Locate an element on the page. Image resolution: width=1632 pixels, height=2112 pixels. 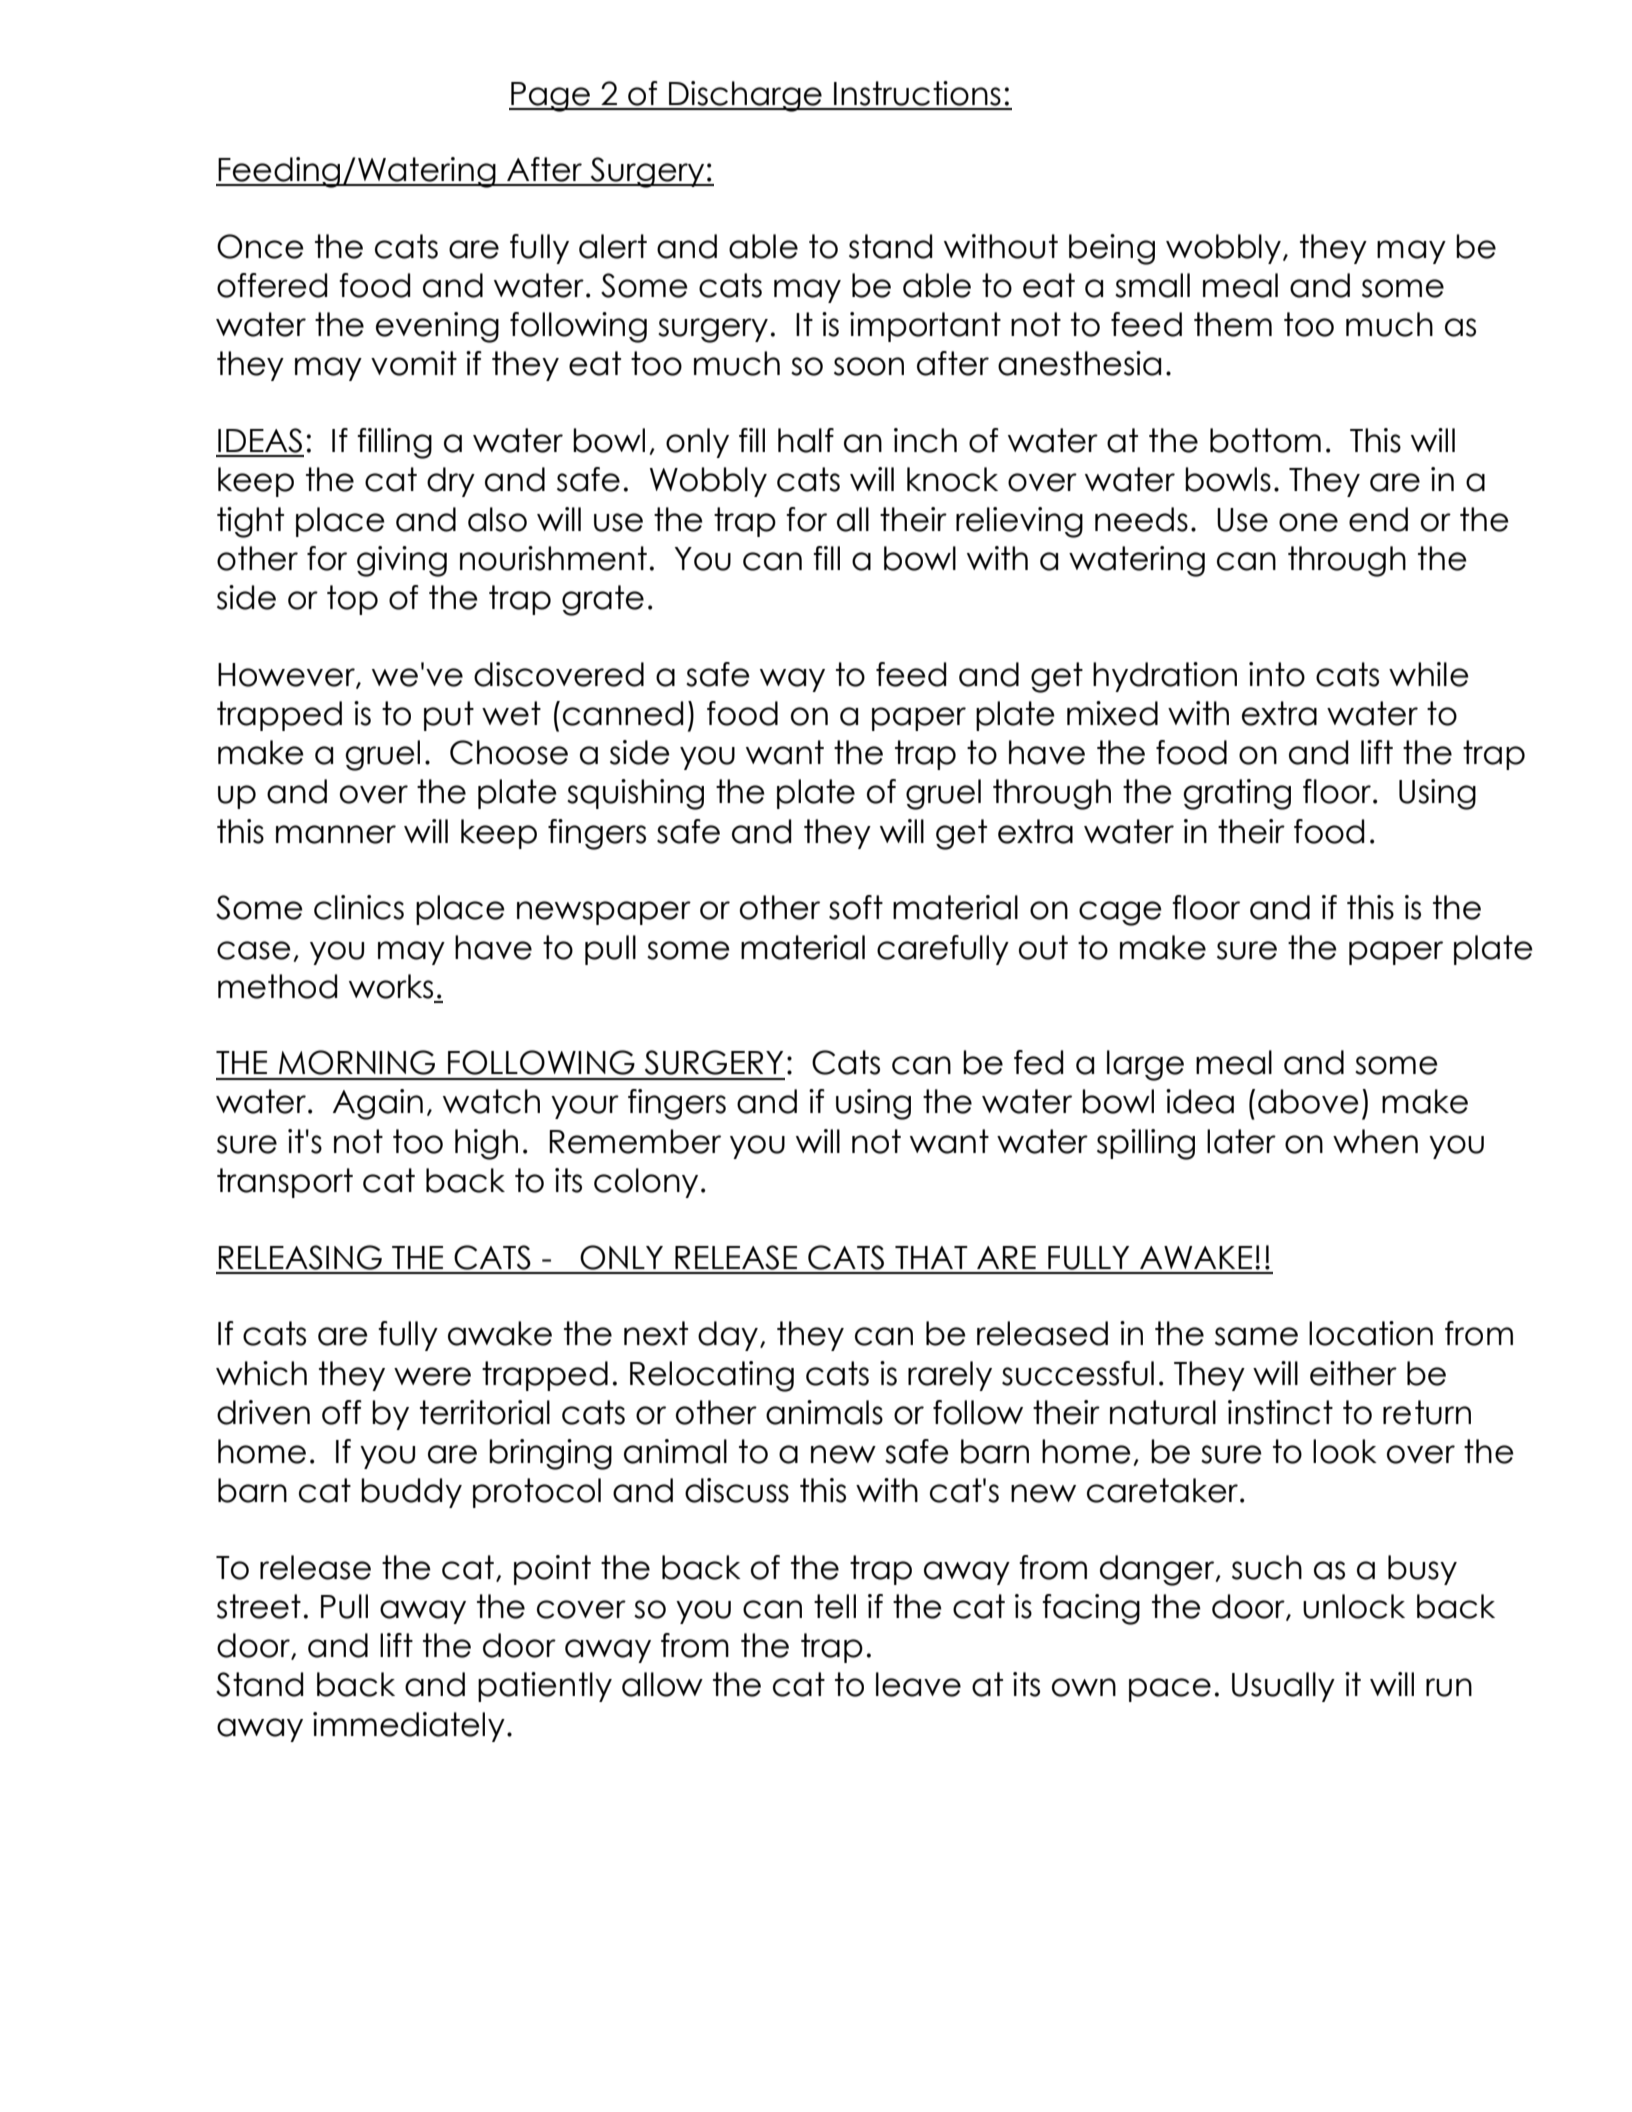
clinics is located at coordinates (359, 907).
